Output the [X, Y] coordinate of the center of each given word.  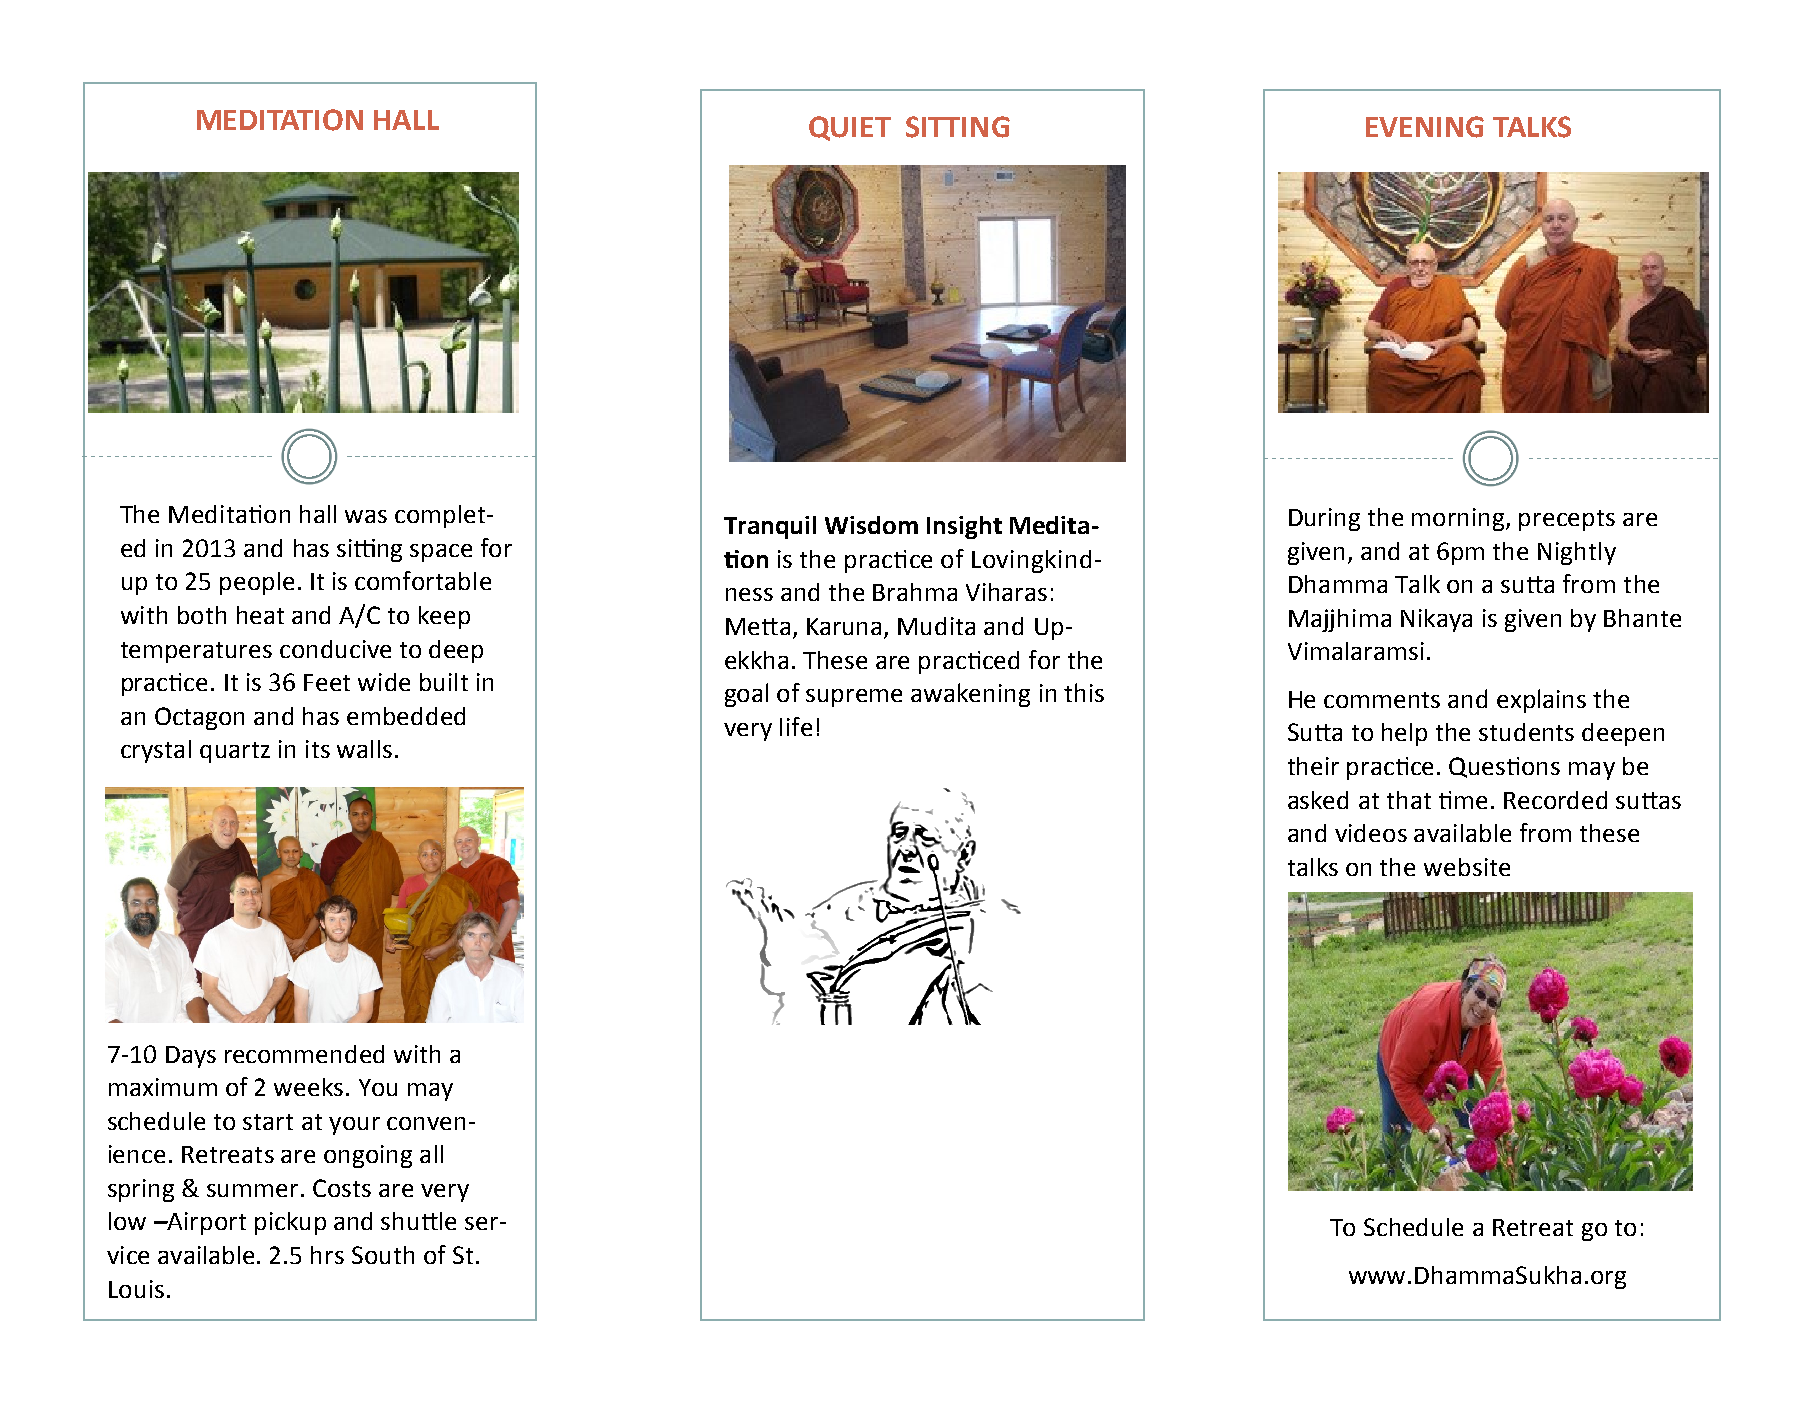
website [1467, 867]
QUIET [850, 128]
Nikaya [1436, 620]
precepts [1567, 520]
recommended [304, 1054]
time [1463, 800]
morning [1459, 519]
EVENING [1425, 127]
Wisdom [871, 525]
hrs [327, 1255]
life [796, 726]
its [318, 749]
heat [260, 615]
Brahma [915, 592]
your [354, 1126]
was [366, 516]
